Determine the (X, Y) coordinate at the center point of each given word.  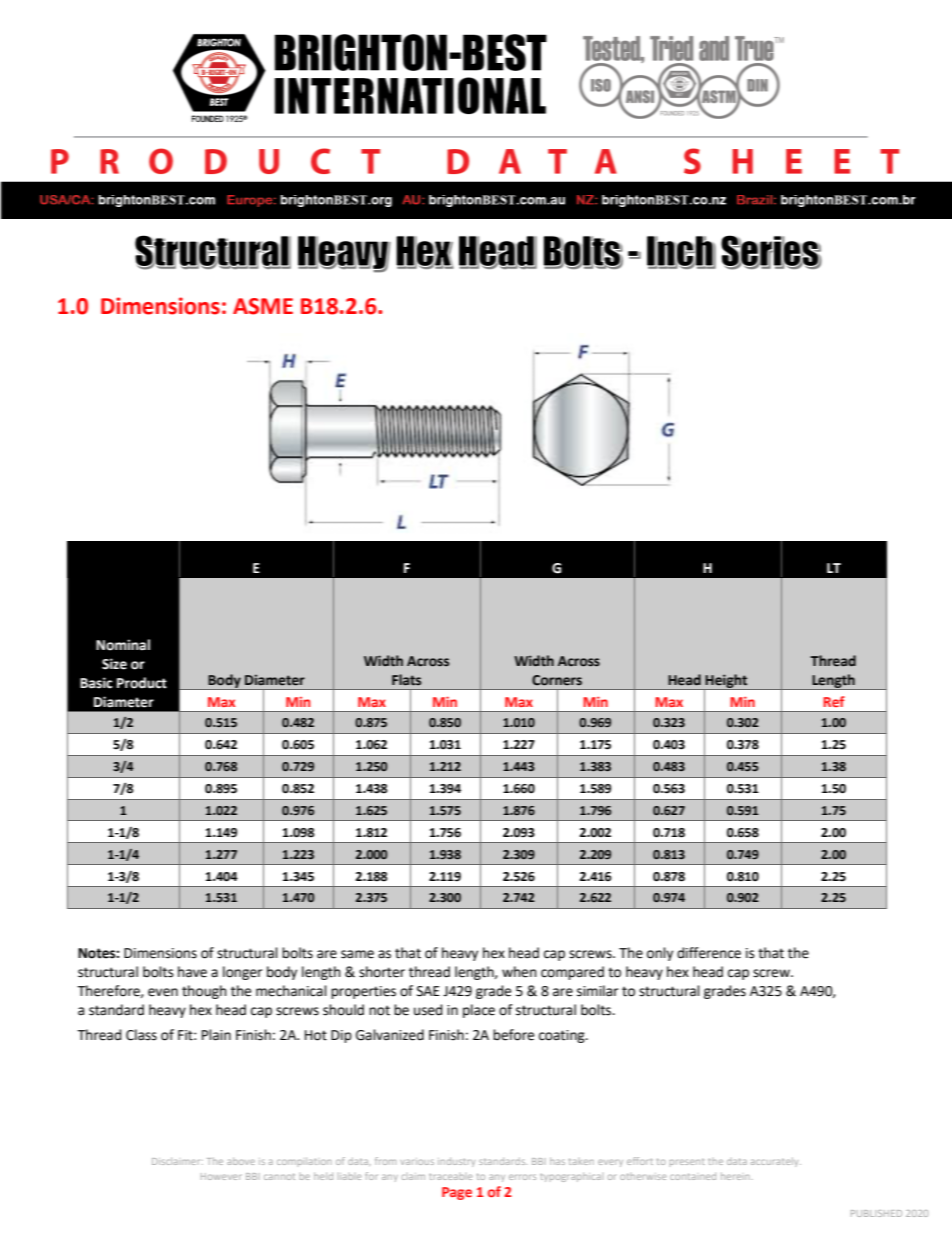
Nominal (123, 645)
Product (142, 683)
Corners (557, 680)
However (221, 1176)
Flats (406, 680)
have (192, 972)
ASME (263, 306)
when (519, 972)
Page (457, 1193)
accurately (776, 1162)
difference (709, 953)
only (660, 954)
